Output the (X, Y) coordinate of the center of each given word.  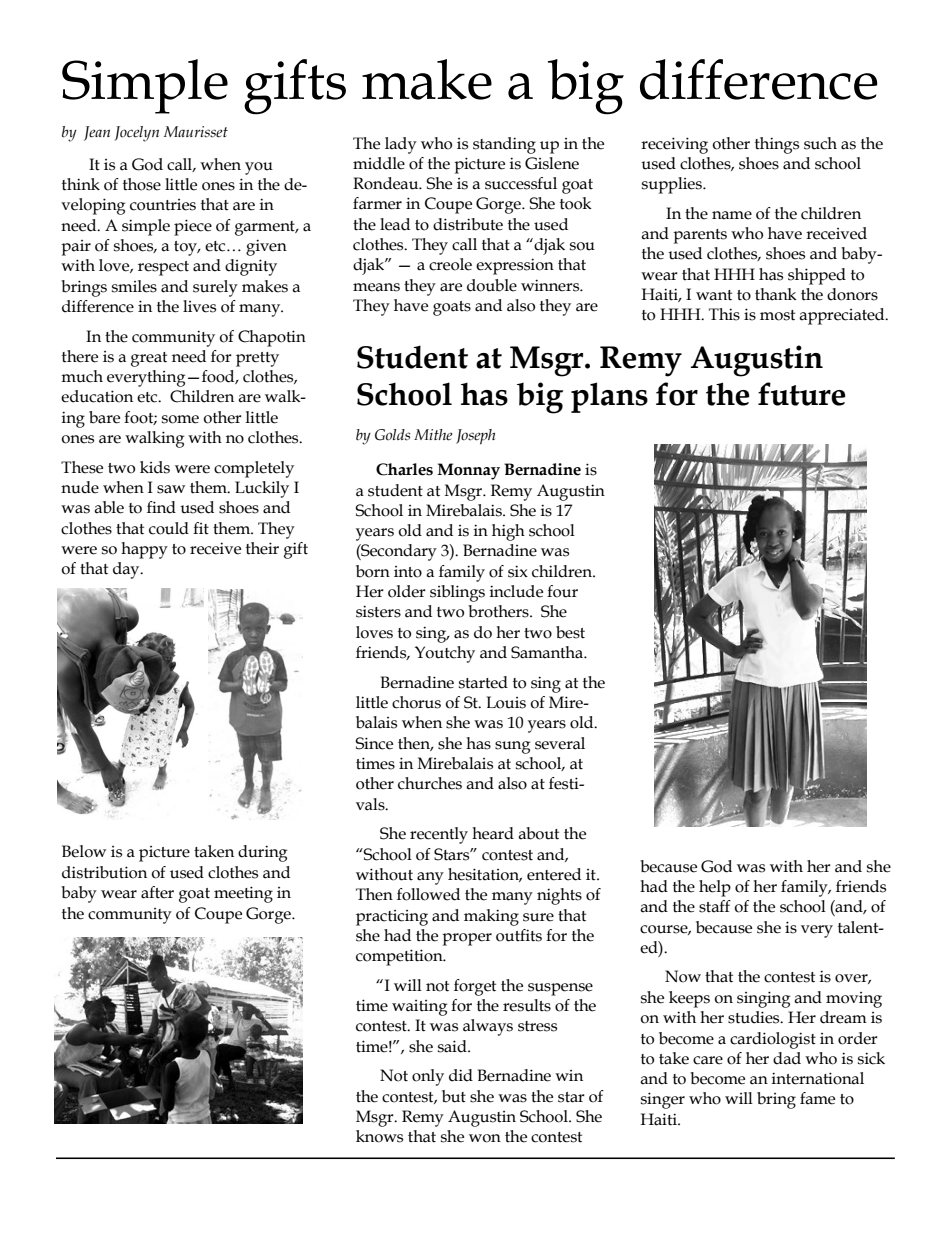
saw (171, 489)
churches (430, 783)
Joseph (475, 437)
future (801, 394)
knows (379, 1136)
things (777, 145)
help (715, 888)
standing (504, 145)
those (142, 184)
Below (84, 851)
